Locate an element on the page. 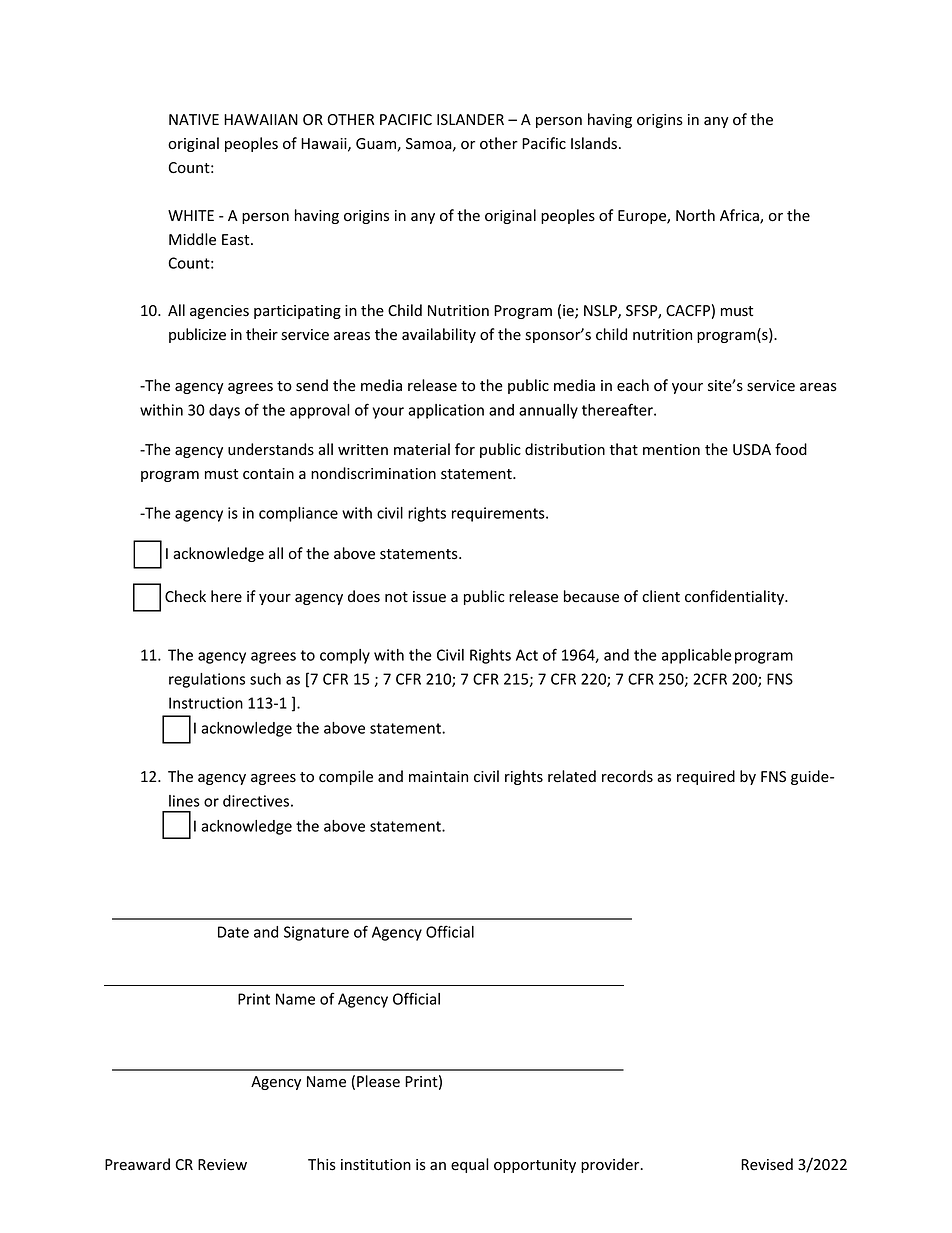 The height and width of the page is (1233, 952). Act is located at coordinates (527, 655).
